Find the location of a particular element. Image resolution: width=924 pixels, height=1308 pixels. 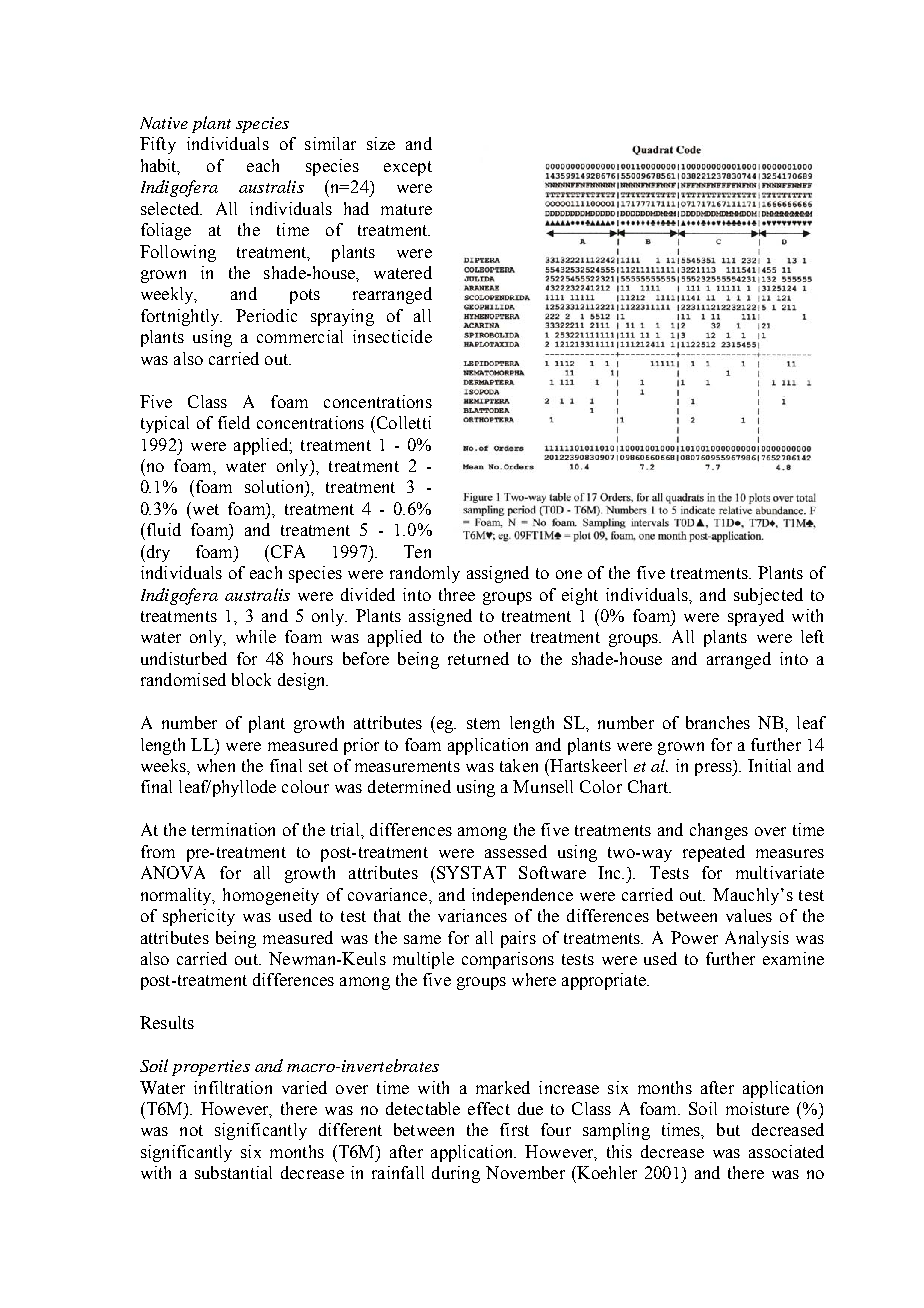

sprayed is located at coordinates (756, 617).
